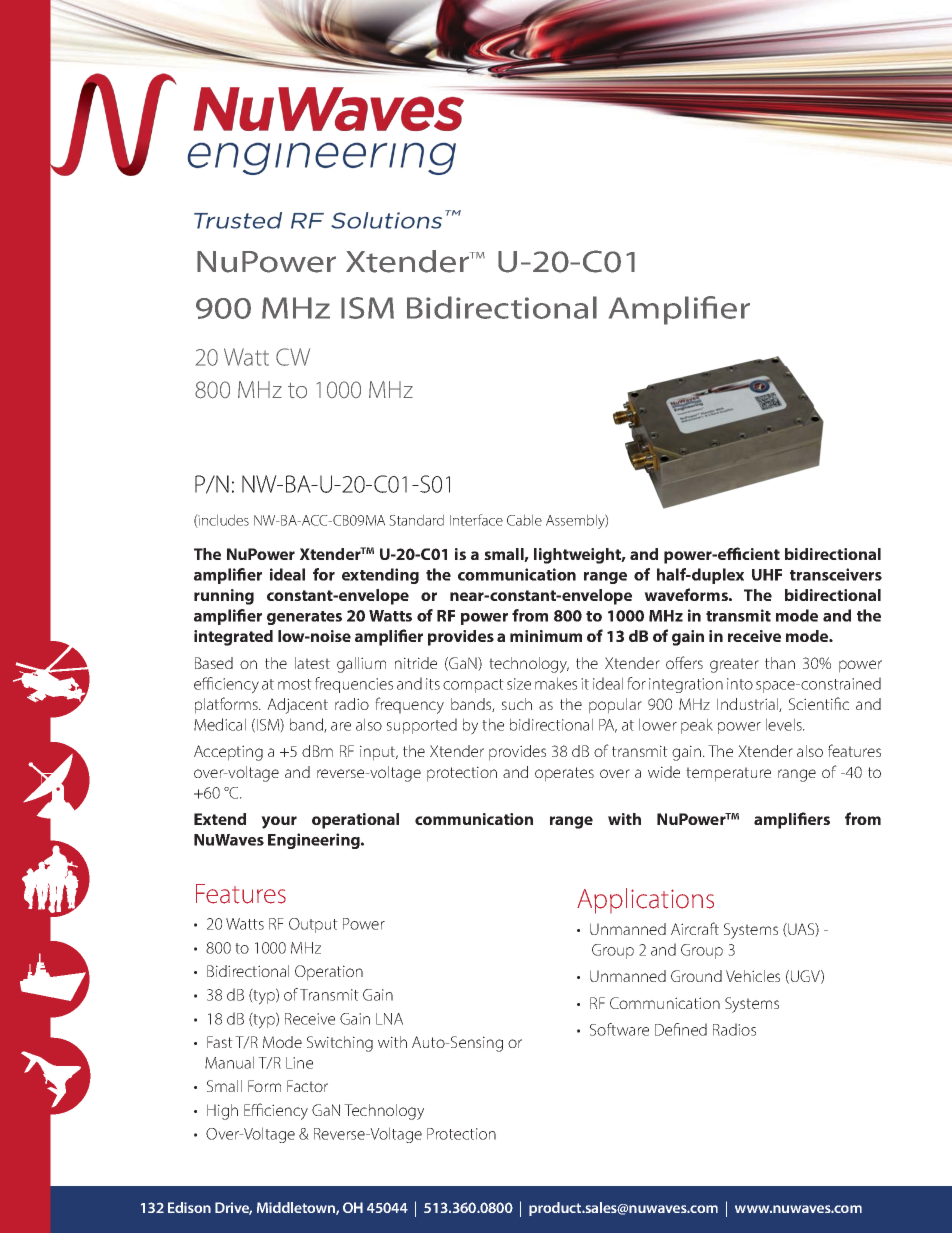 This image has width=952, height=1233. I want to click on your, so click(279, 822).
